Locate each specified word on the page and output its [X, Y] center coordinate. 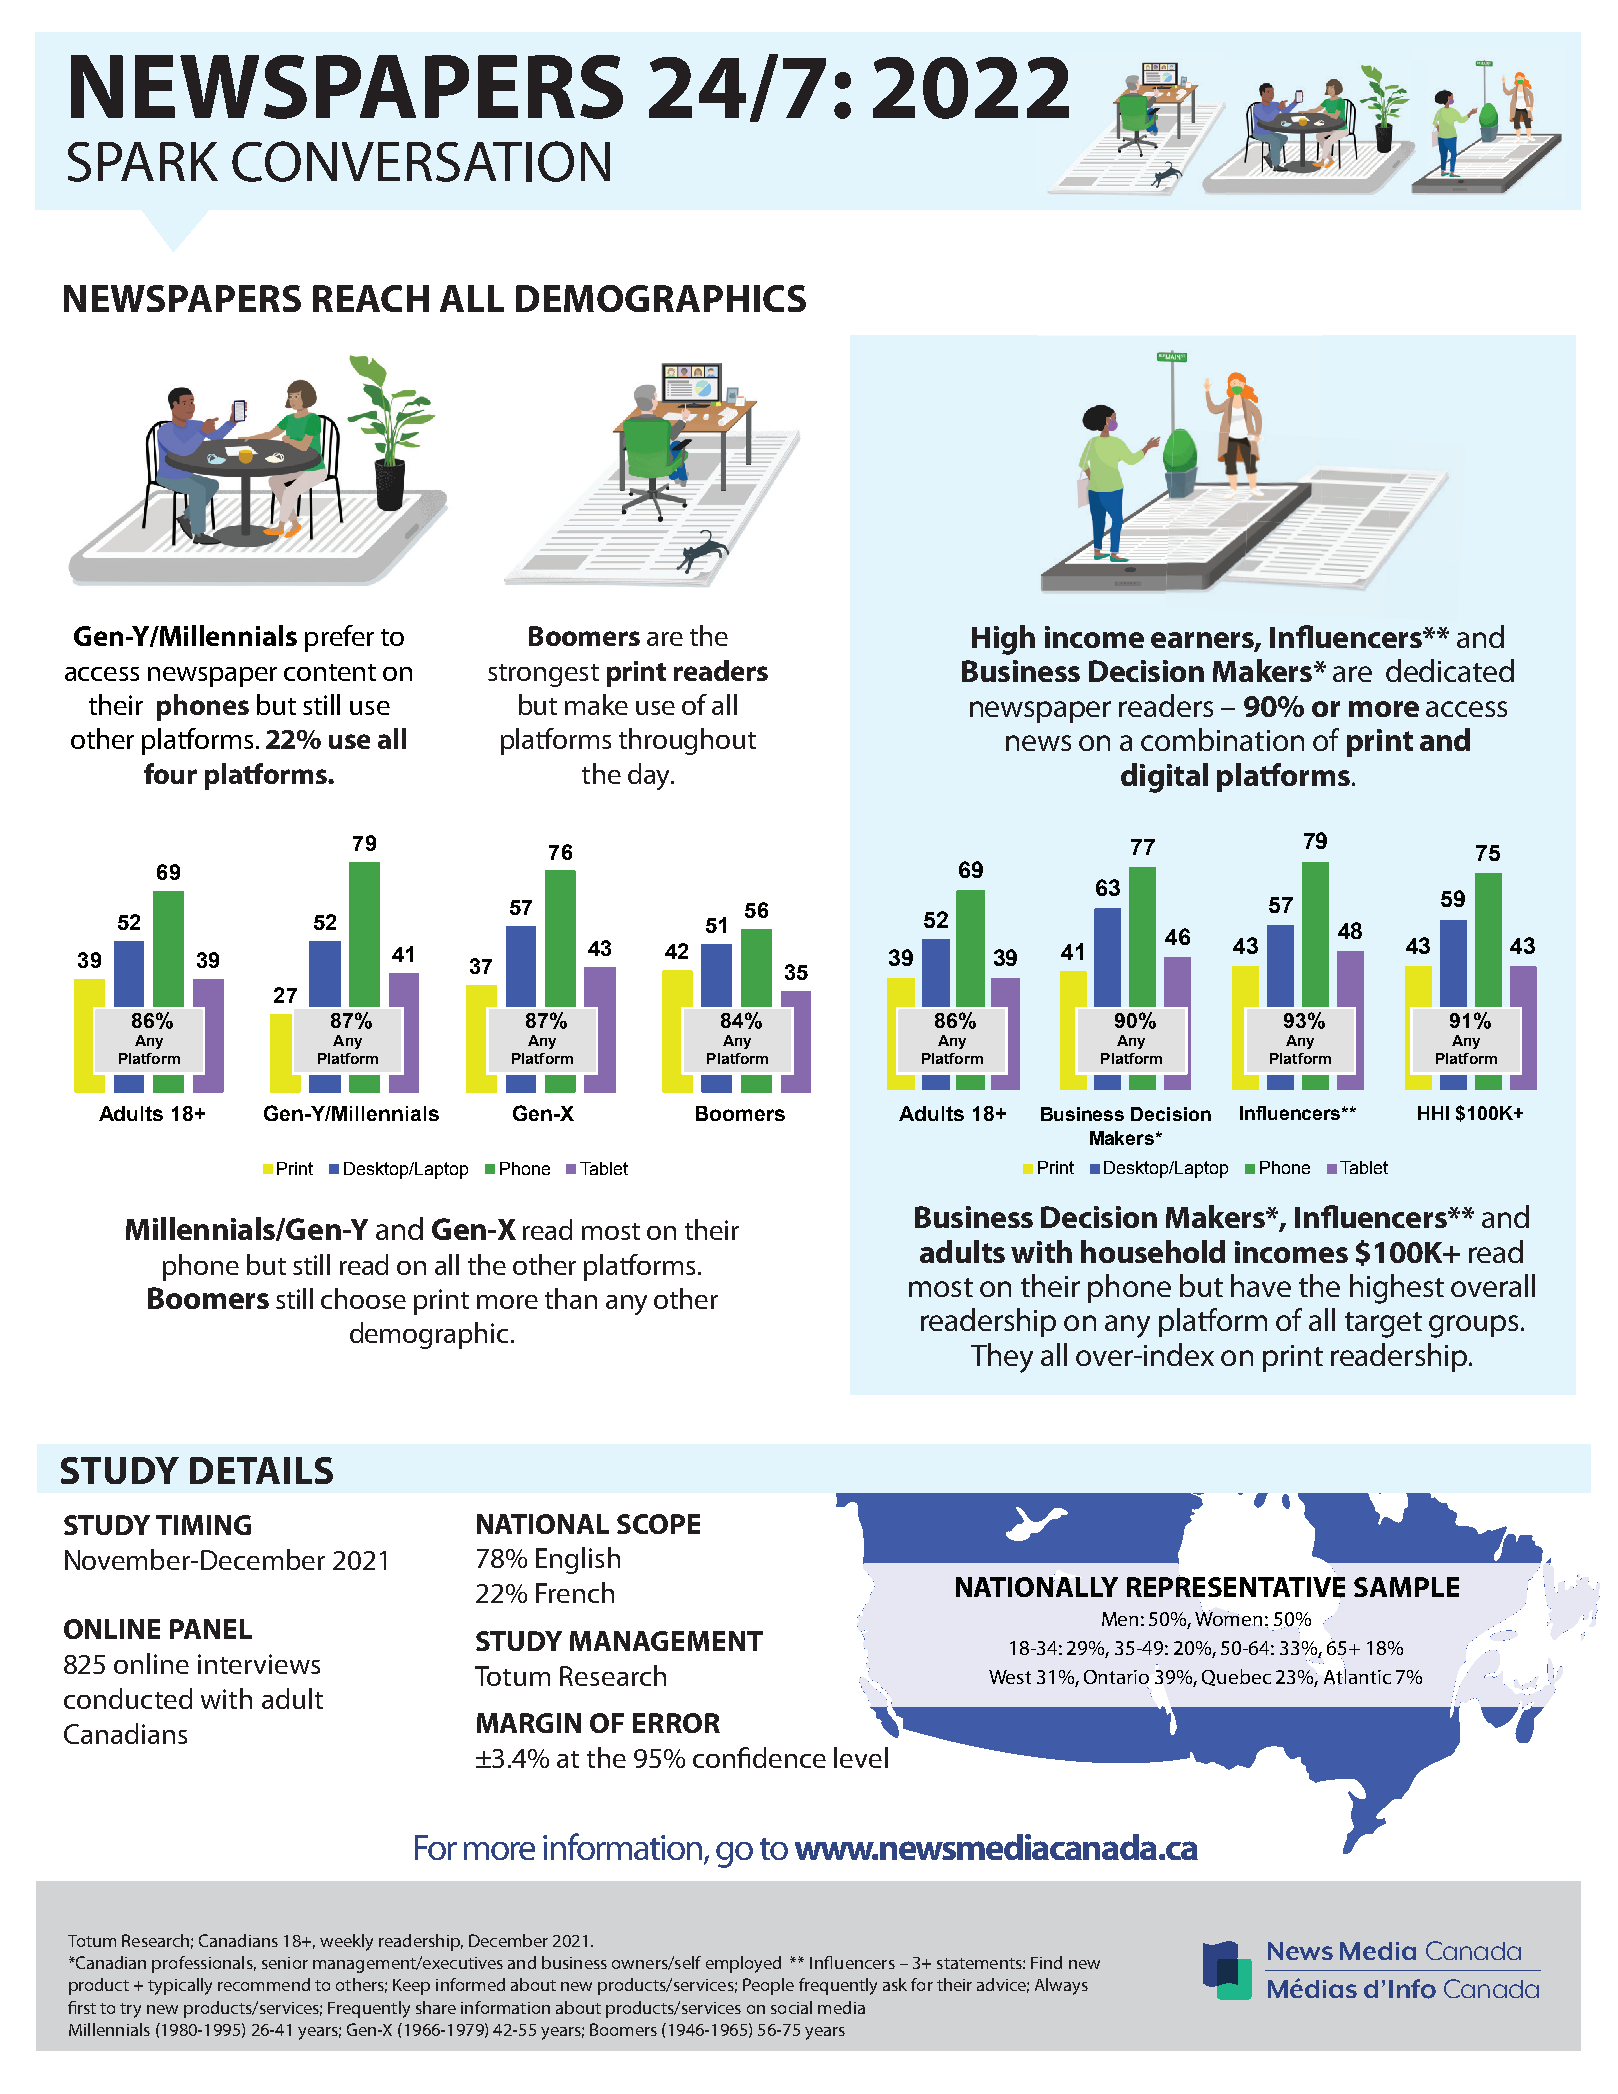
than [571, 1298]
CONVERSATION [421, 161]
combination [1222, 739]
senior [285, 1963]
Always [1061, 1986]
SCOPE [658, 1524]
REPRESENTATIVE [1236, 1586]
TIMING [203, 1525]
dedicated [1450, 670]
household [1153, 1251]
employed [743, 1964]
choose [363, 1298]
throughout [687, 741]
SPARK [143, 162]
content [330, 672]
